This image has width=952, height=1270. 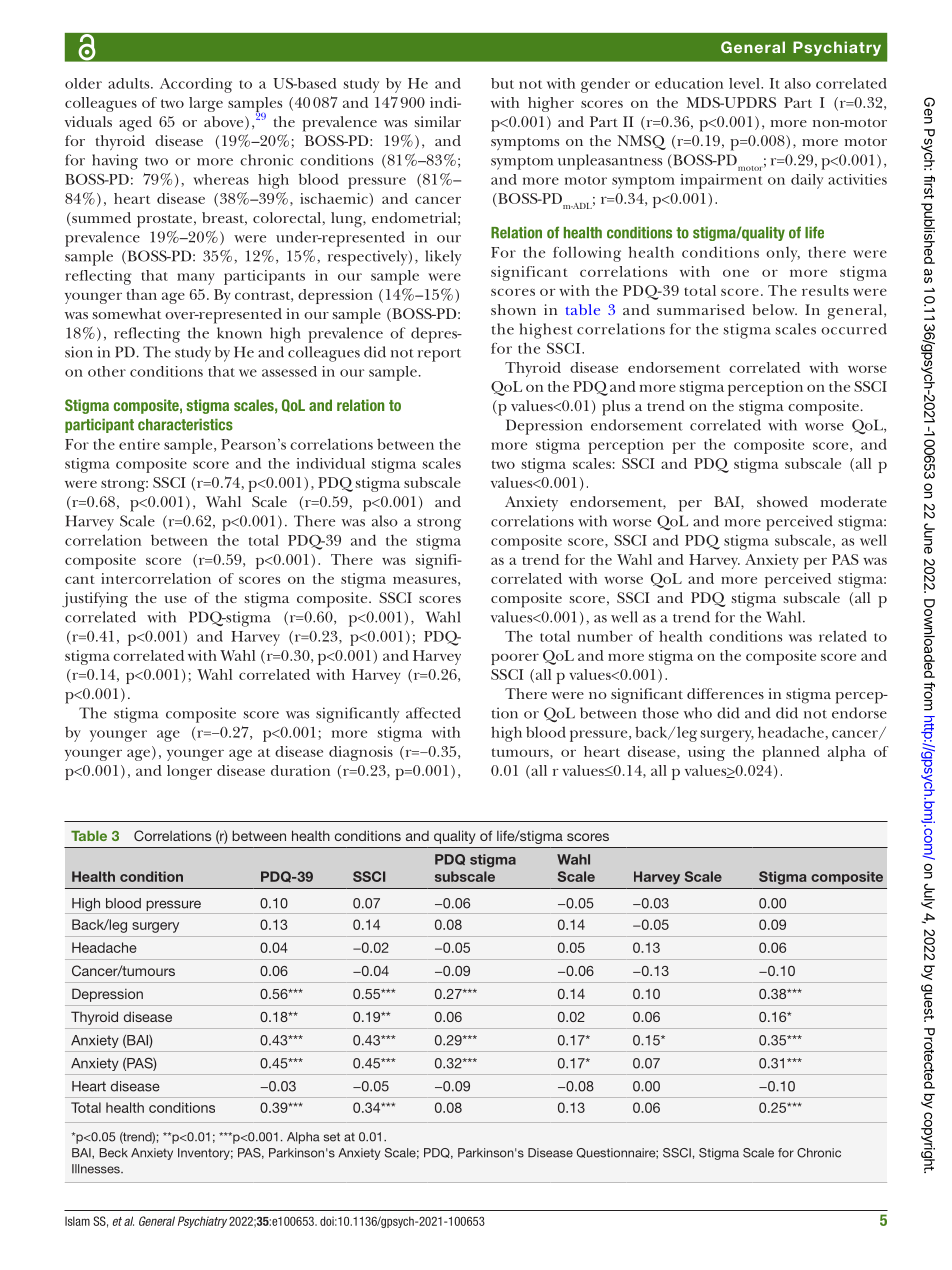 What do you see at coordinates (725, 693) in the image?
I see `differences` at bounding box center [725, 693].
